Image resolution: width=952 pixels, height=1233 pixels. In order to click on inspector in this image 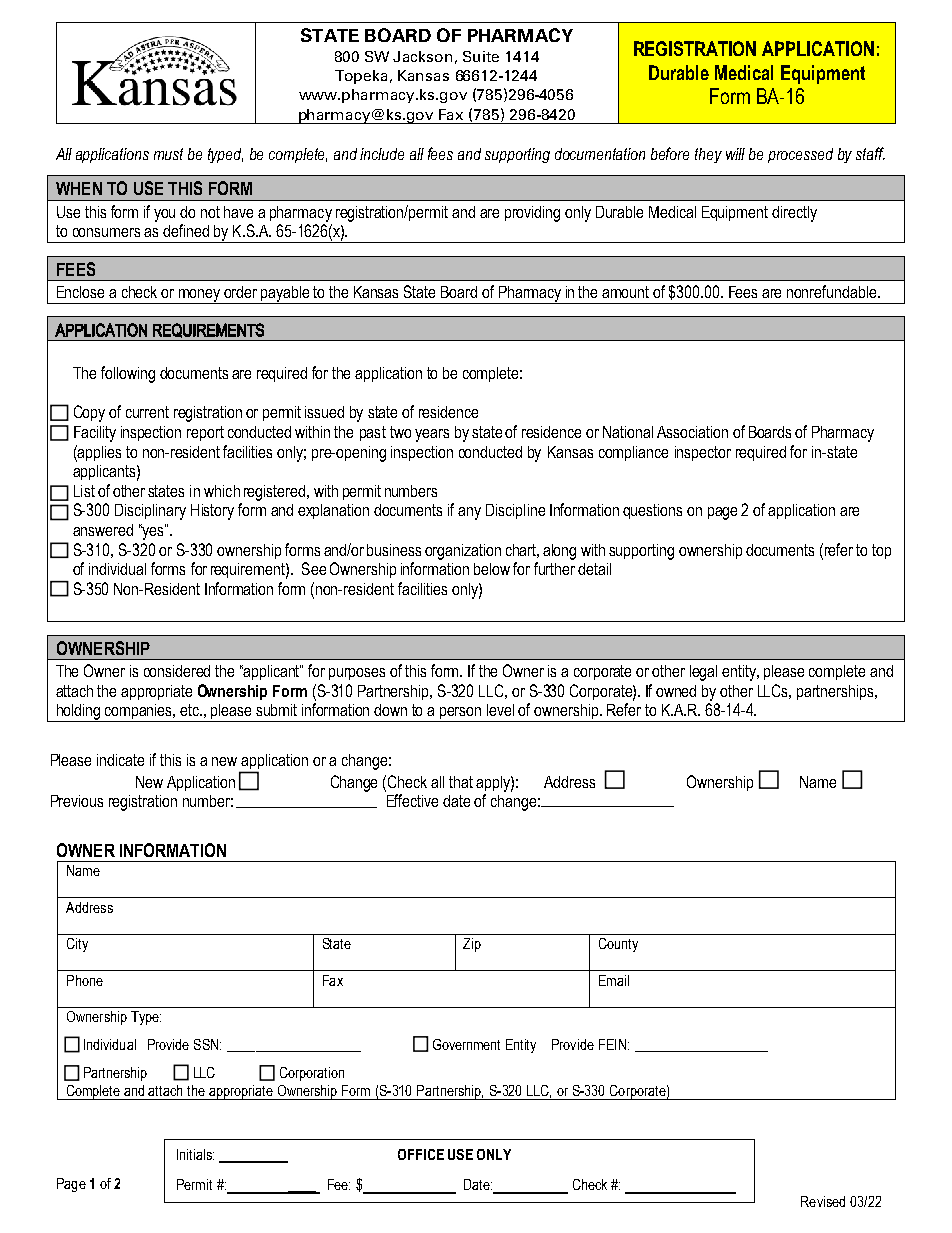, I will do `click(703, 453)`.
